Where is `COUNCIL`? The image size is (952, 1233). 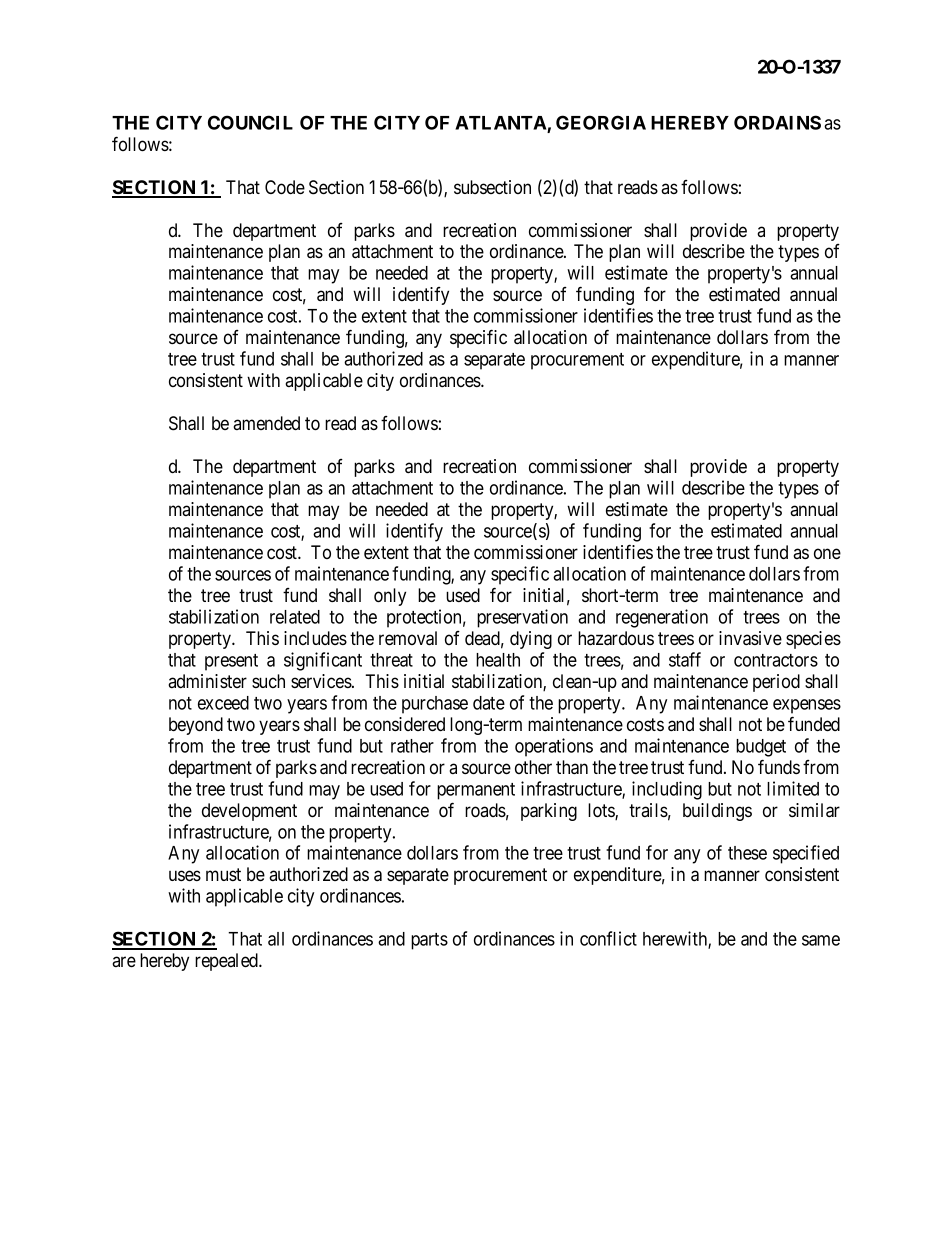
COUNCIL is located at coordinates (250, 122).
